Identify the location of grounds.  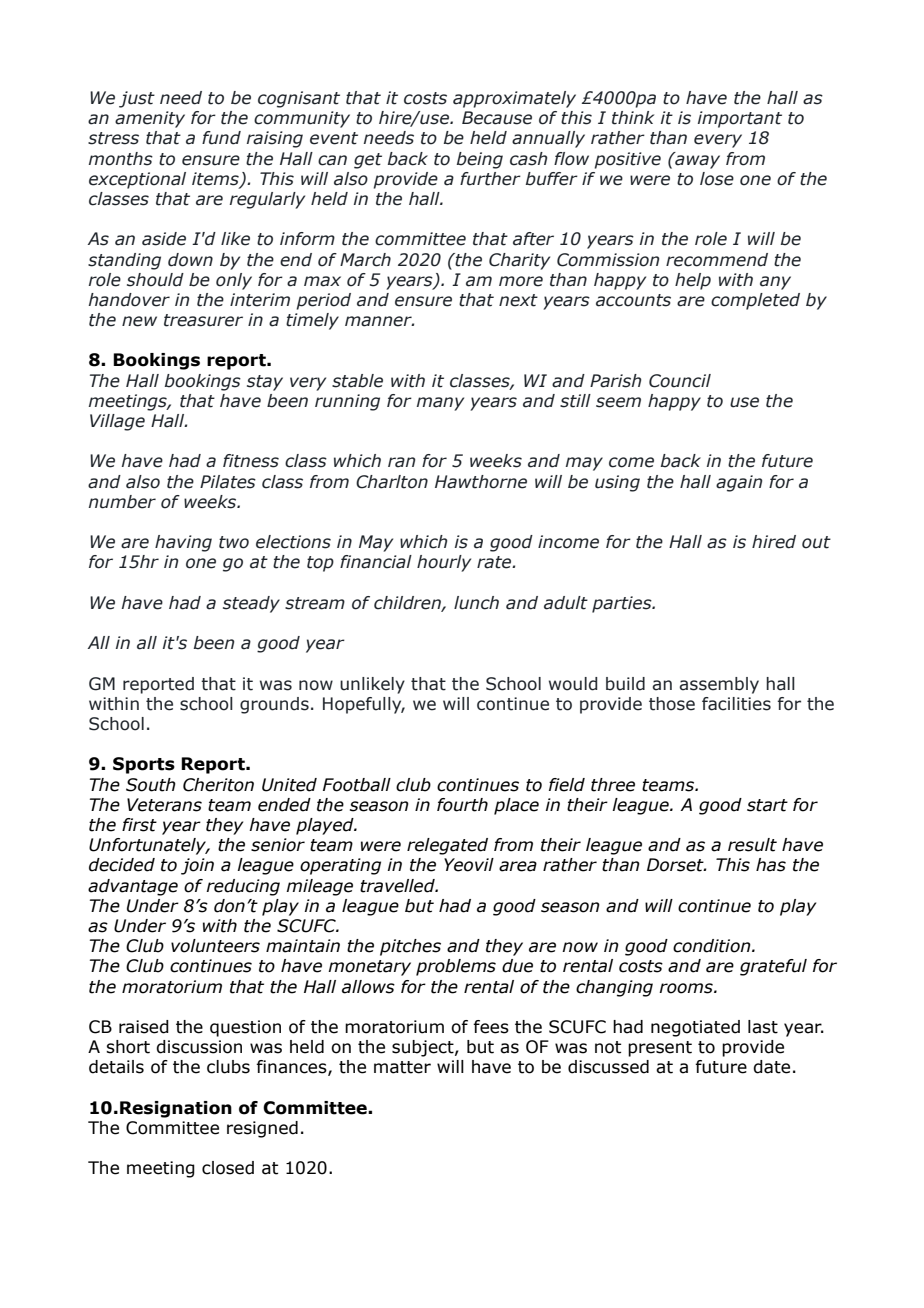
(274, 705).
